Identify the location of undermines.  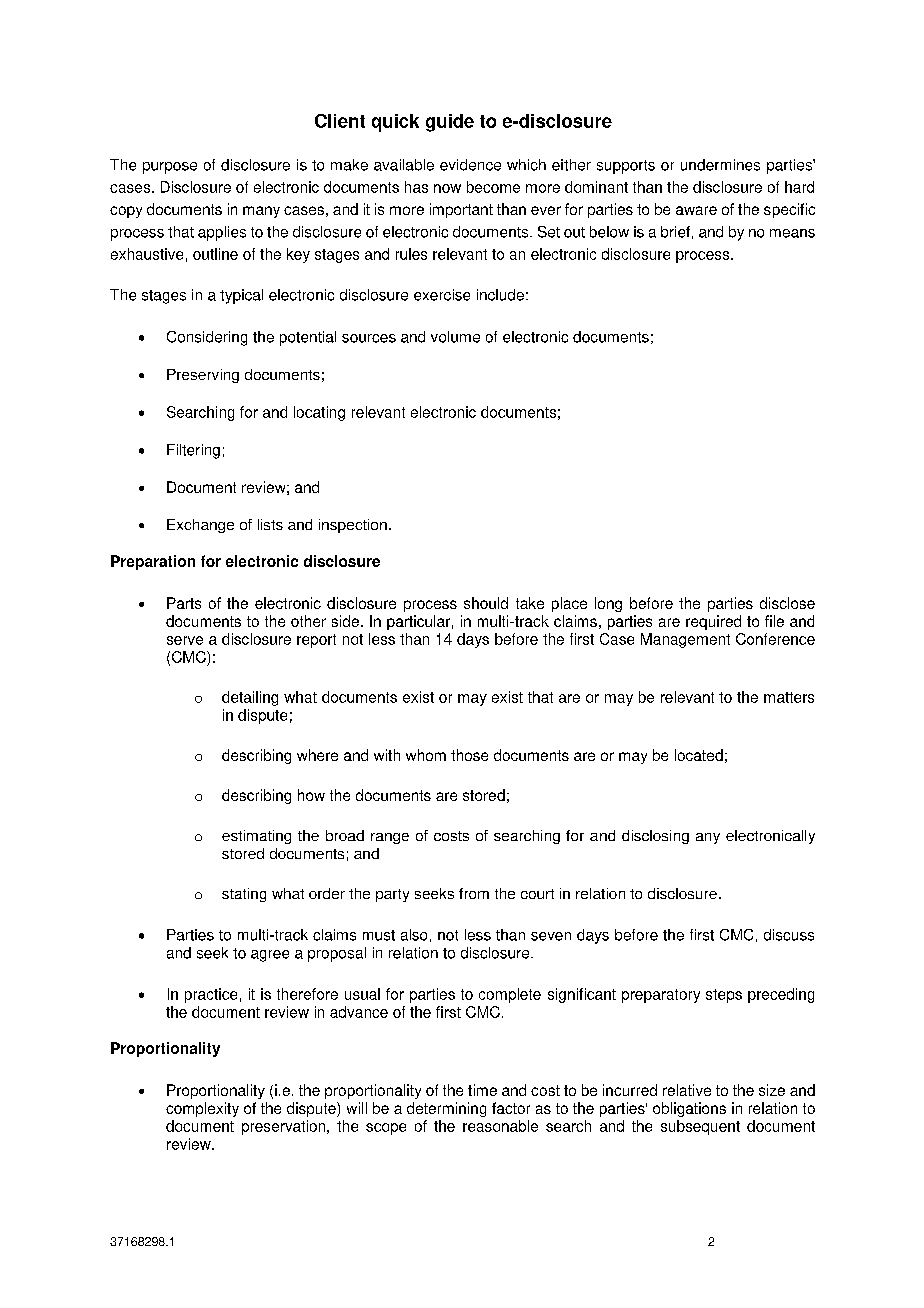
(720, 165).
